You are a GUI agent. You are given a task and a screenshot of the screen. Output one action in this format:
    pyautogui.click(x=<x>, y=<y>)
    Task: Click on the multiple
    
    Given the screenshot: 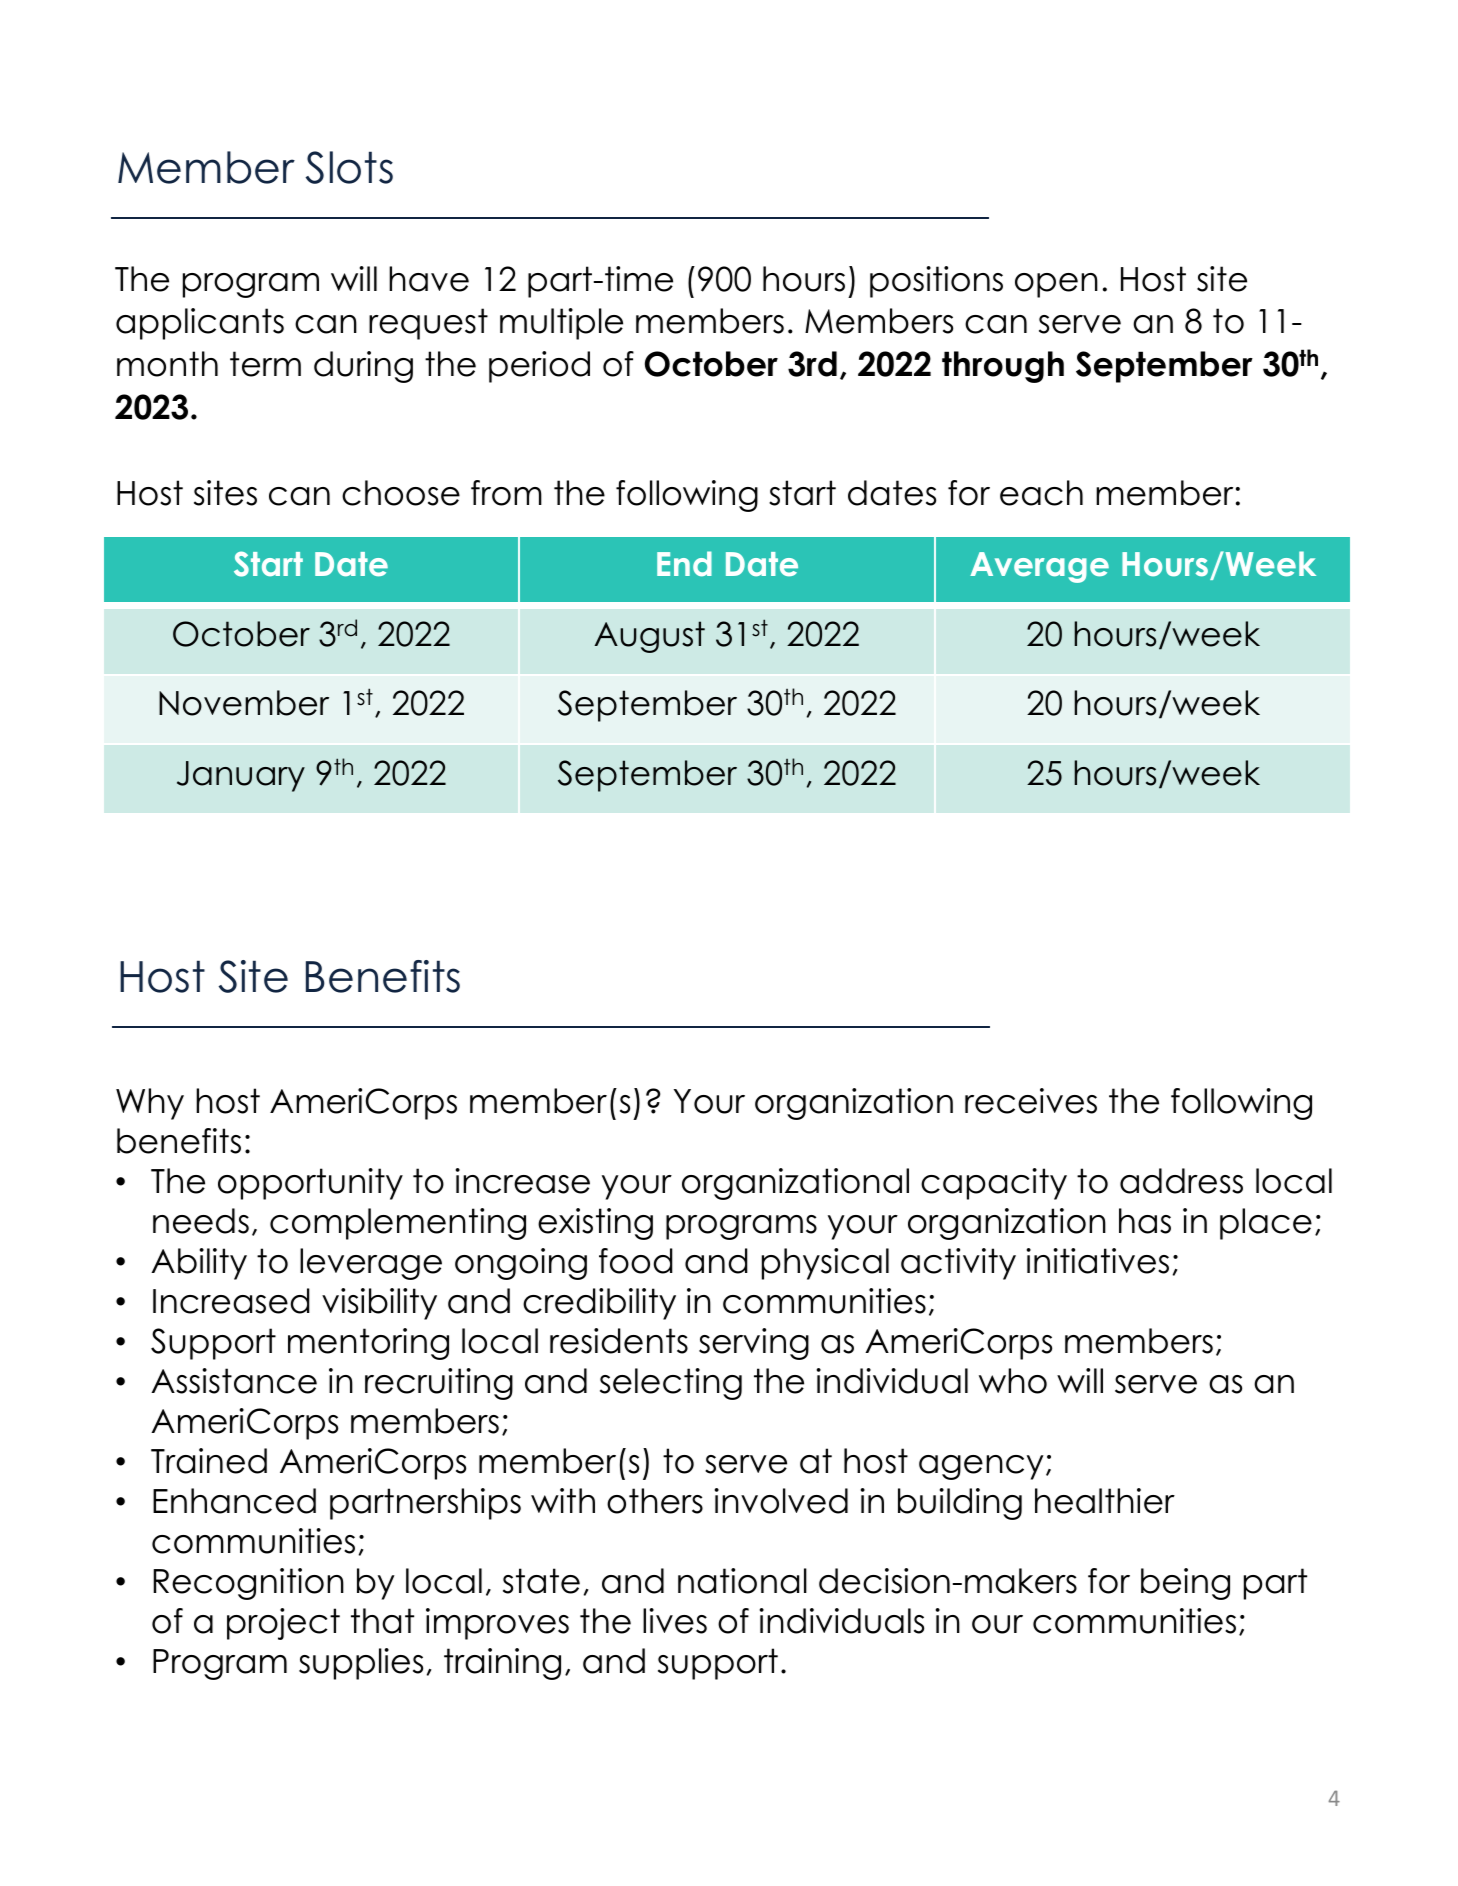 What is the action you would take?
    pyautogui.click(x=561, y=324)
